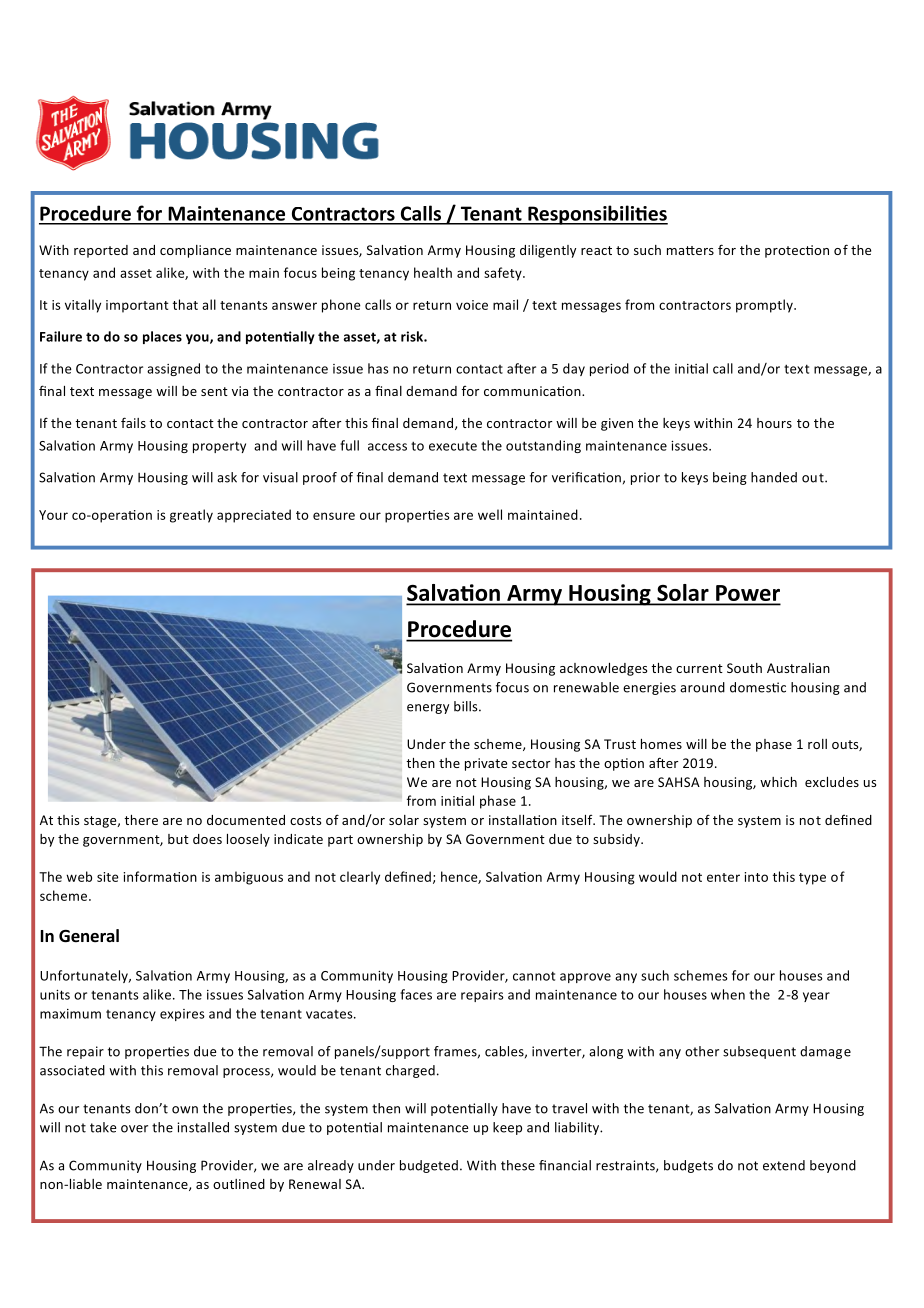 This screenshot has height=1308, width=924. I want to click on execute, so click(453, 446).
